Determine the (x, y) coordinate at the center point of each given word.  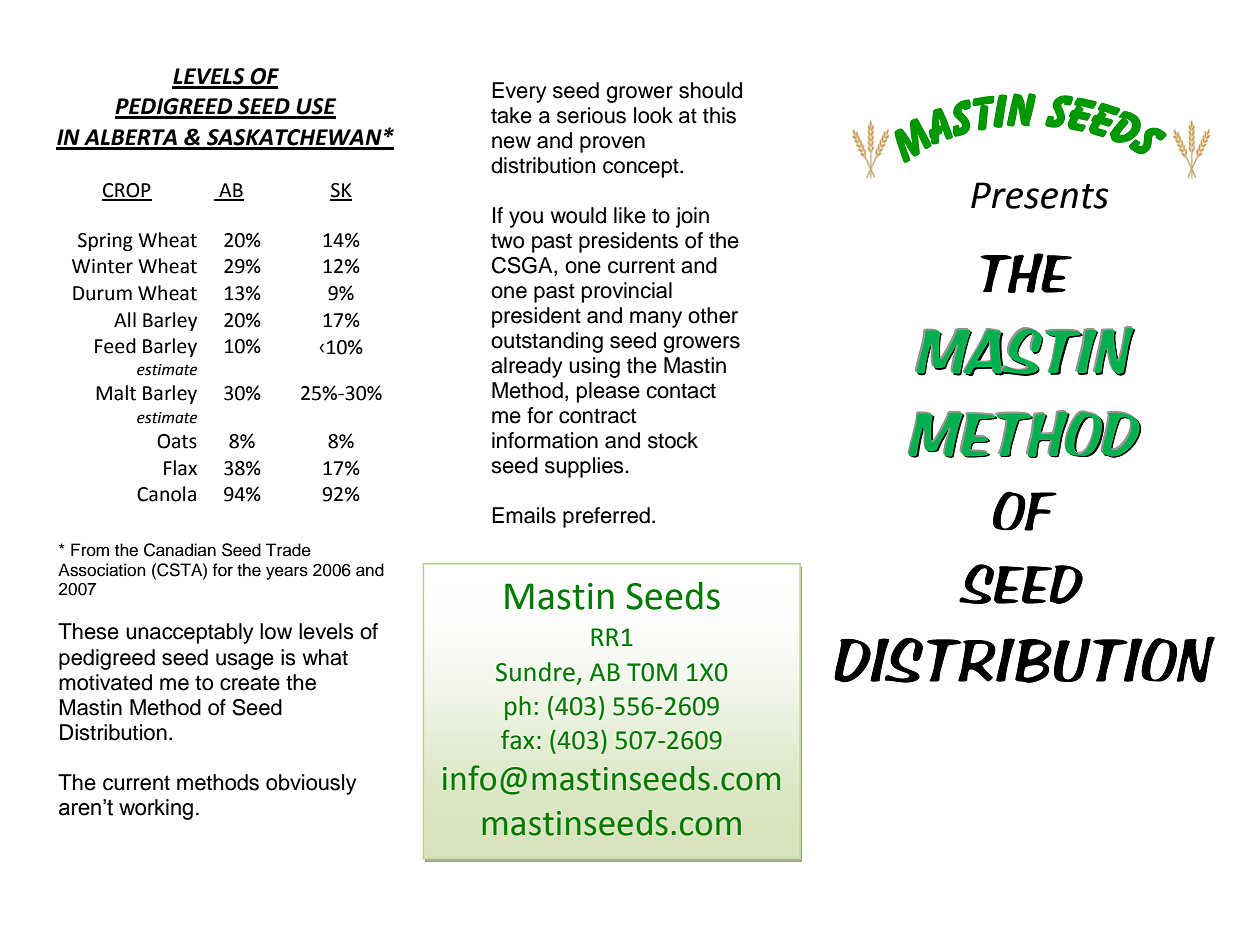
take (511, 115)
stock (673, 440)
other (713, 315)
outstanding (547, 342)
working (156, 809)
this (719, 115)
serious (591, 115)
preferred (606, 517)
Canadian (180, 550)
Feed (115, 346)
